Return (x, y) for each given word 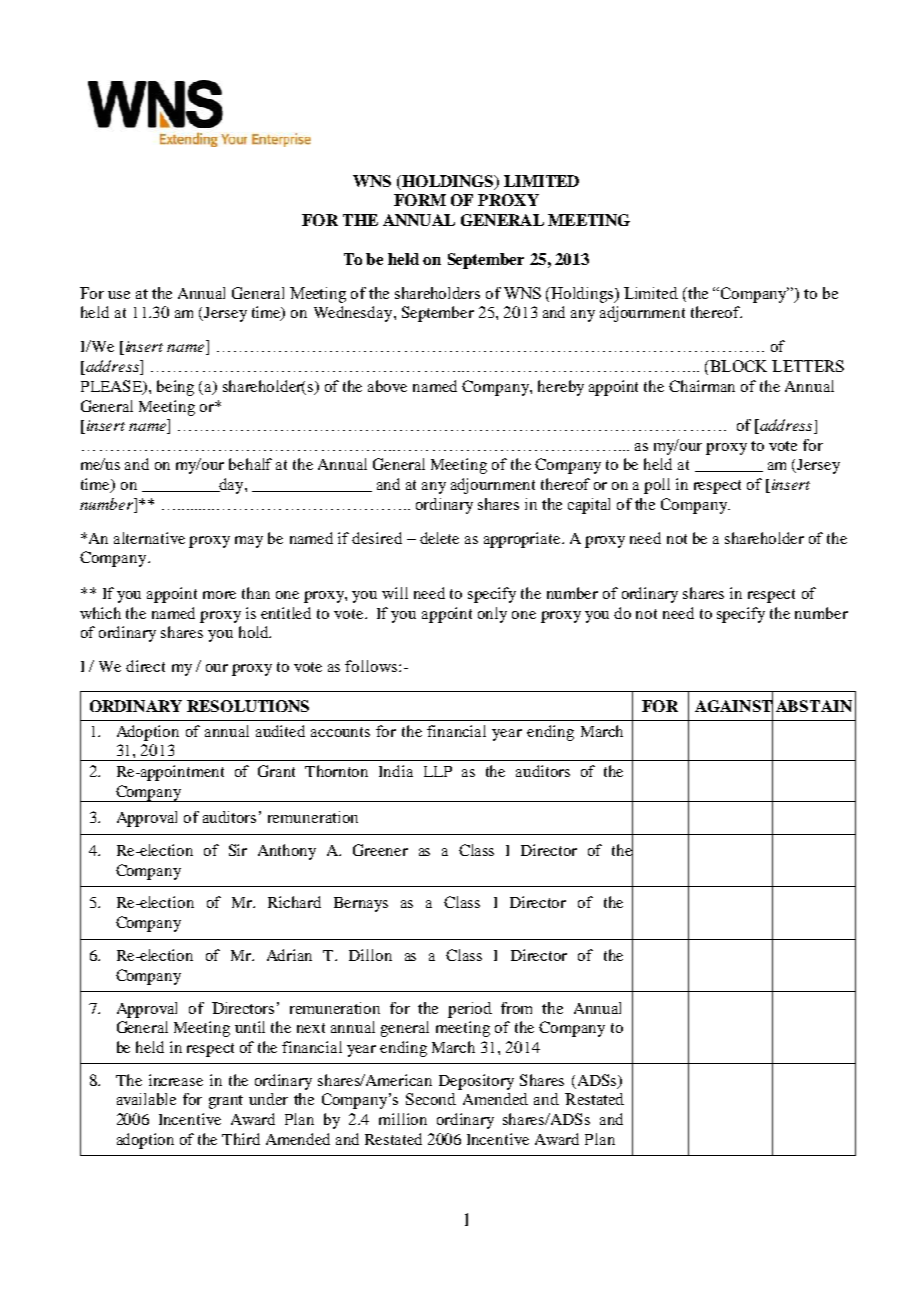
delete (439, 538)
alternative (149, 538)
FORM (420, 200)
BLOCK (737, 366)
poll (657, 486)
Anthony (287, 852)
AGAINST (734, 706)
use (119, 295)
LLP (438, 771)
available (146, 1099)
